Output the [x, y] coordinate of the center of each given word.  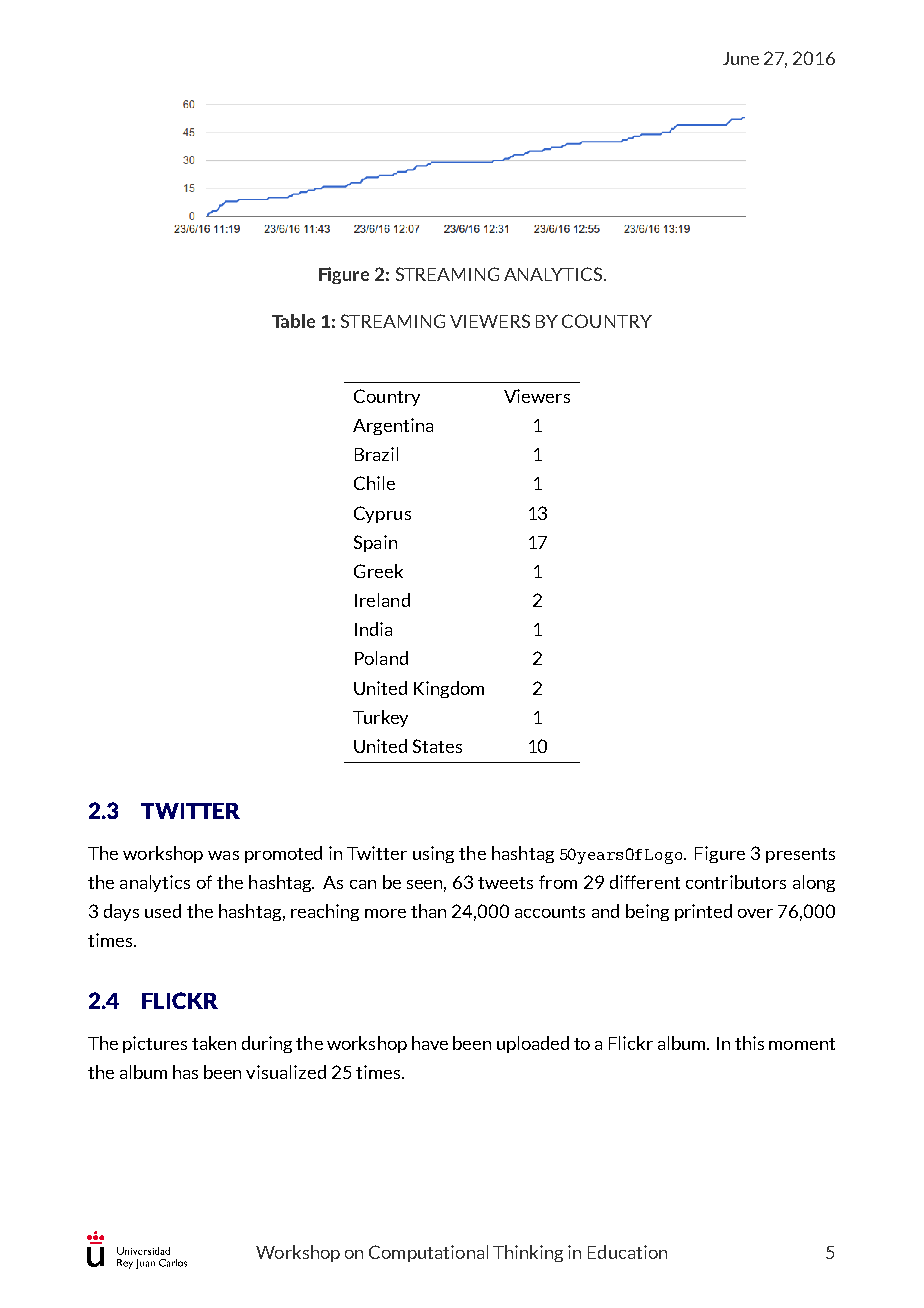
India [373, 629]
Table [293, 321]
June [741, 58]
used [163, 911]
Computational [428, 1253]
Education [627, 1252]
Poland [381, 658]
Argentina [393, 426]
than [428, 911]
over [755, 913]
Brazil [376, 454]
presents [800, 855]
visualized [286, 1072]
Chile [374, 483]
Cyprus [382, 514]
